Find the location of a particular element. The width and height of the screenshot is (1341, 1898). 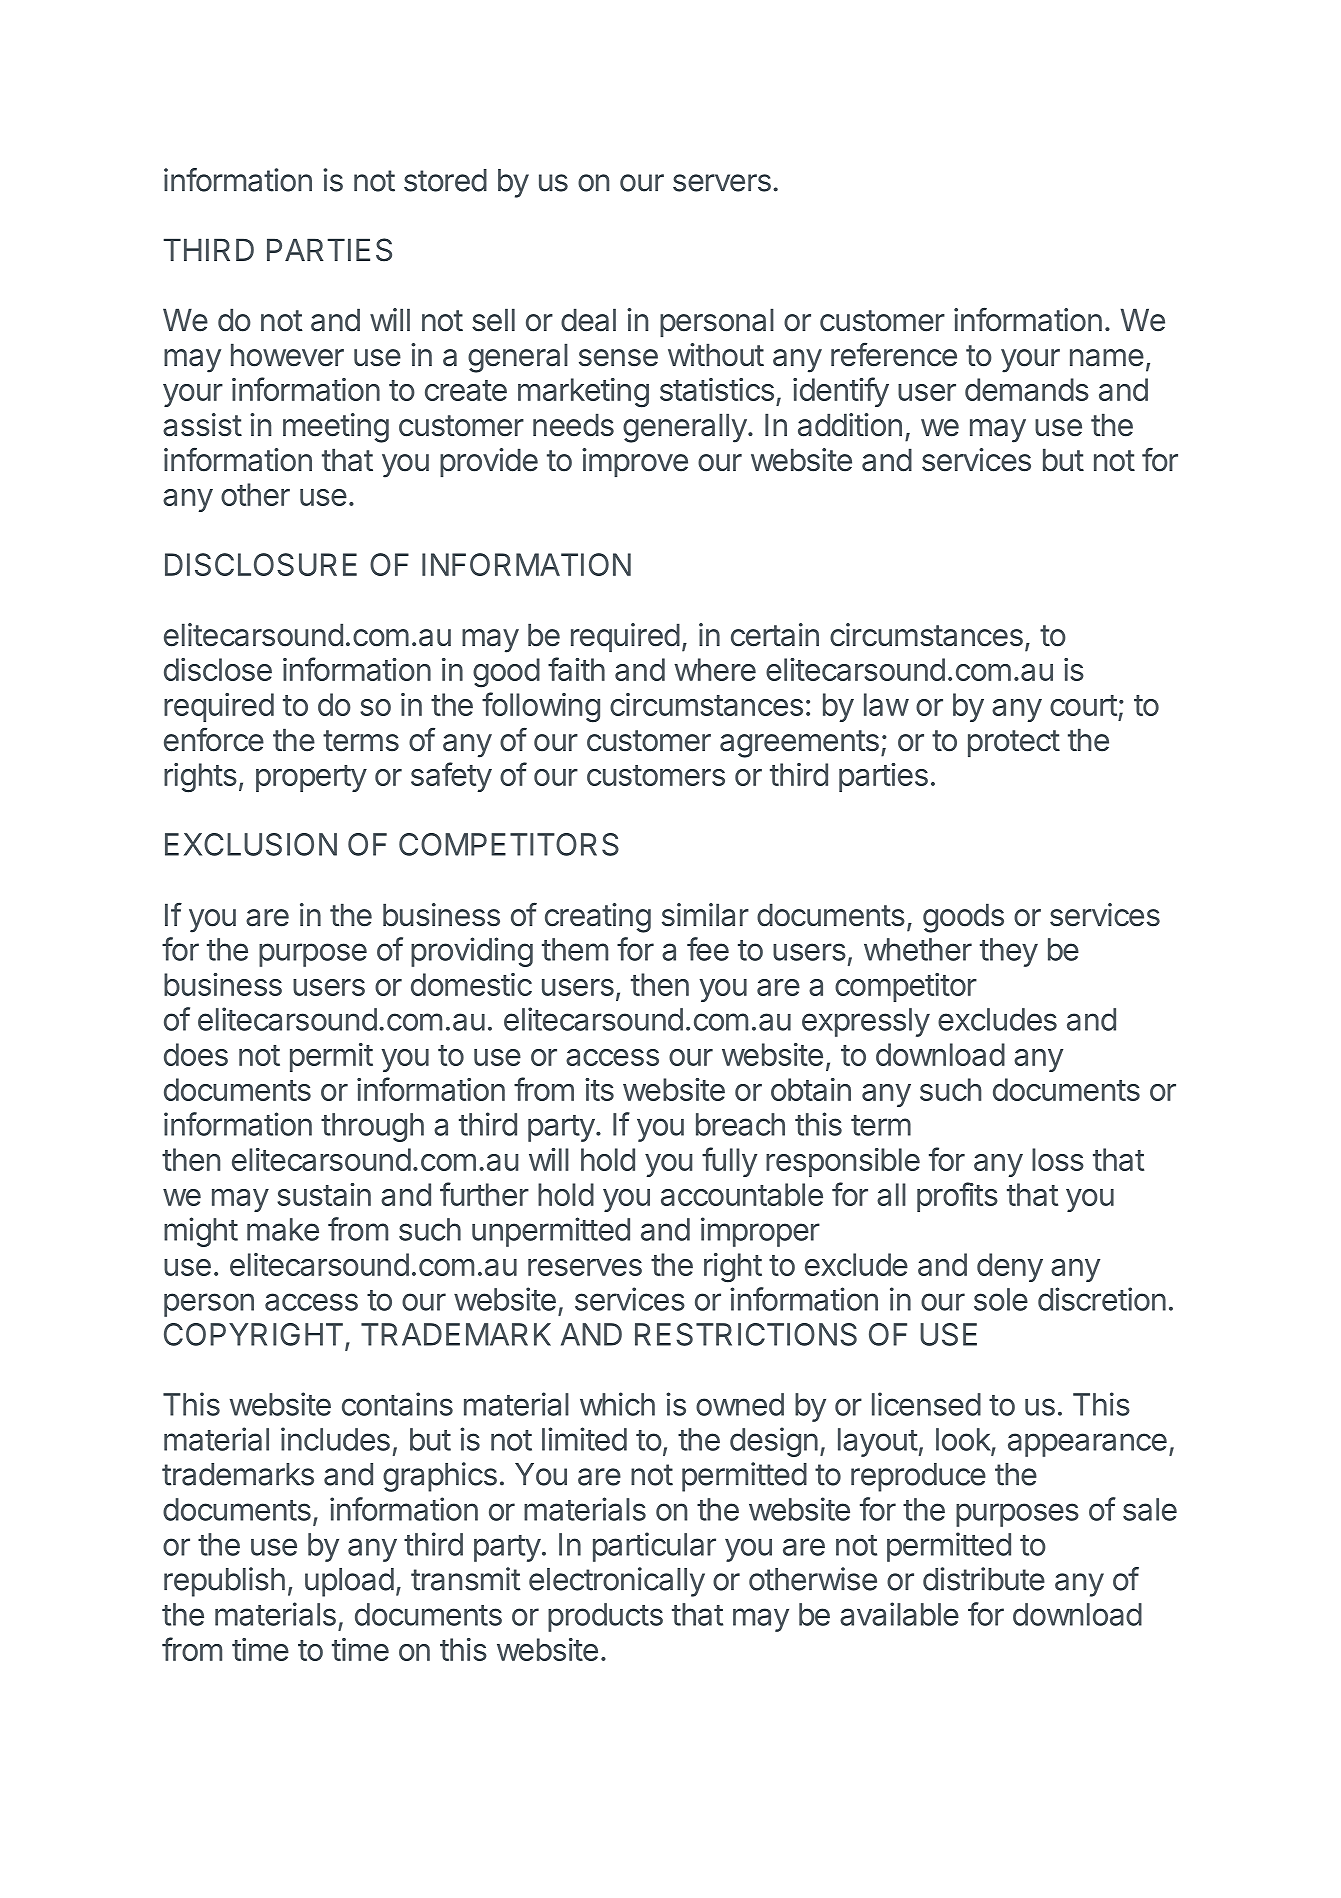

EXCLUSION is located at coordinates (251, 844).
